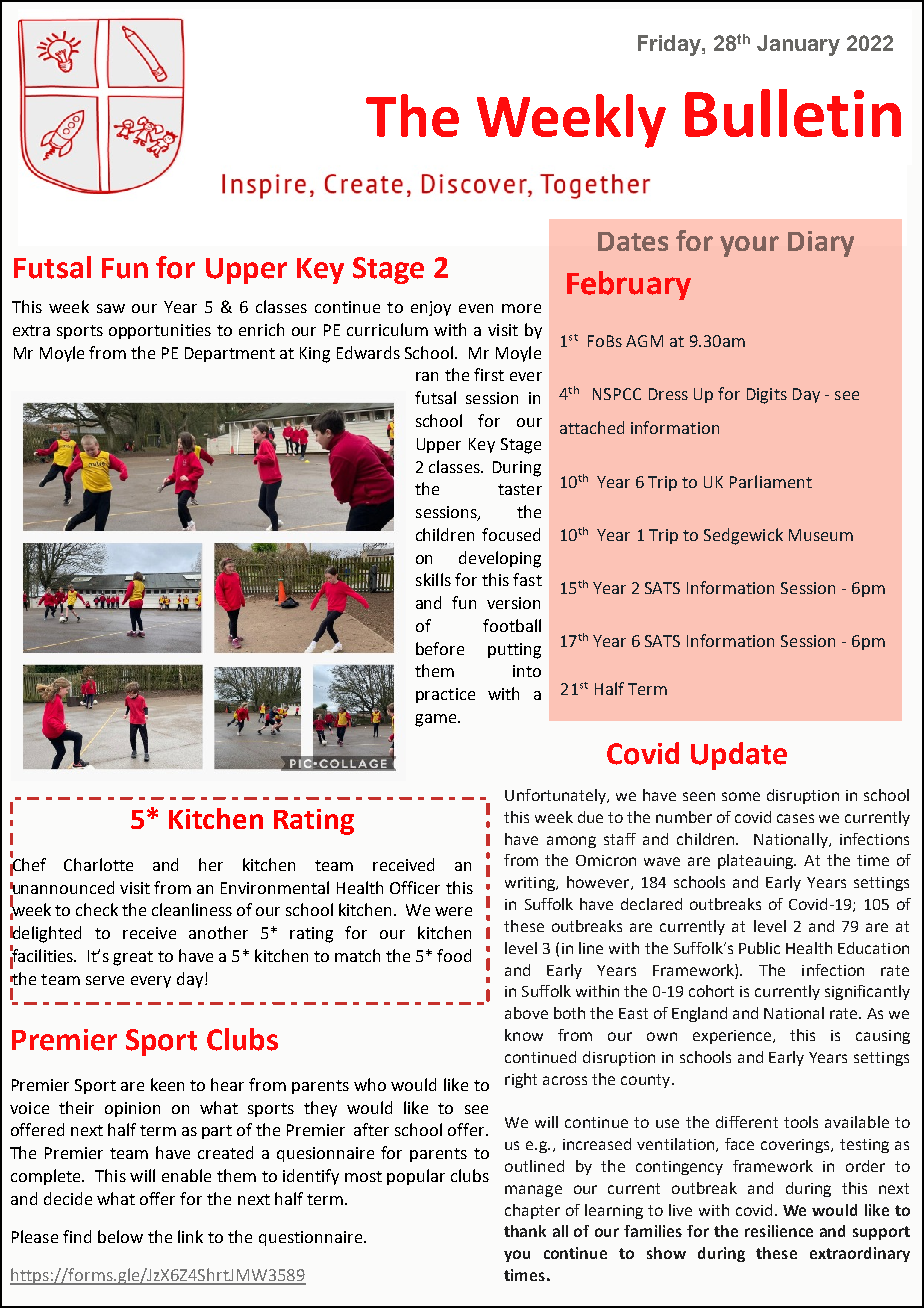 Image resolution: width=924 pixels, height=1308 pixels. Describe the element at coordinates (98, 864) in the image. I see `Charlotte` at that location.
